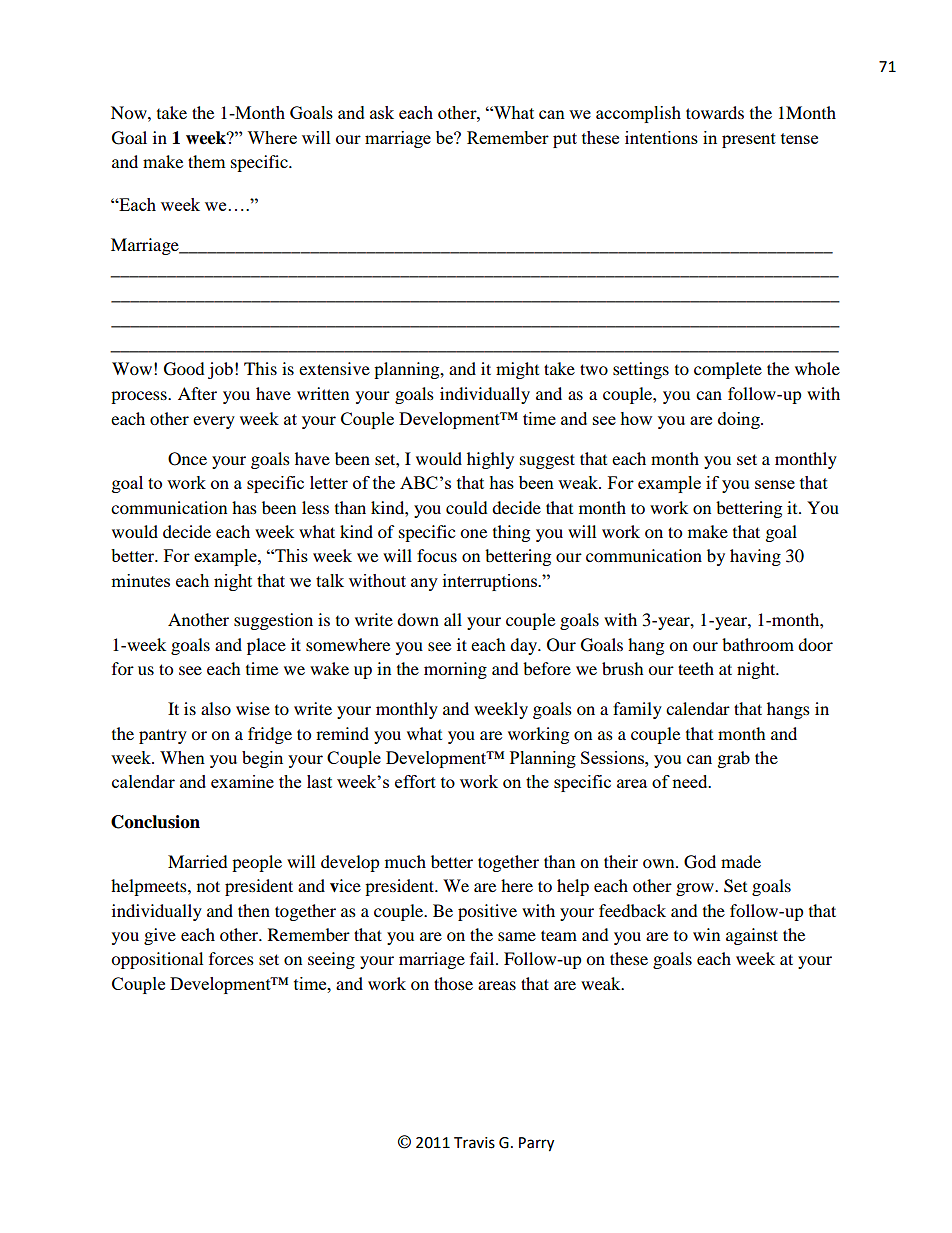 The height and width of the page is (1233, 952). Describe the element at coordinates (220, 370) in the page. I see `job` at that location.
